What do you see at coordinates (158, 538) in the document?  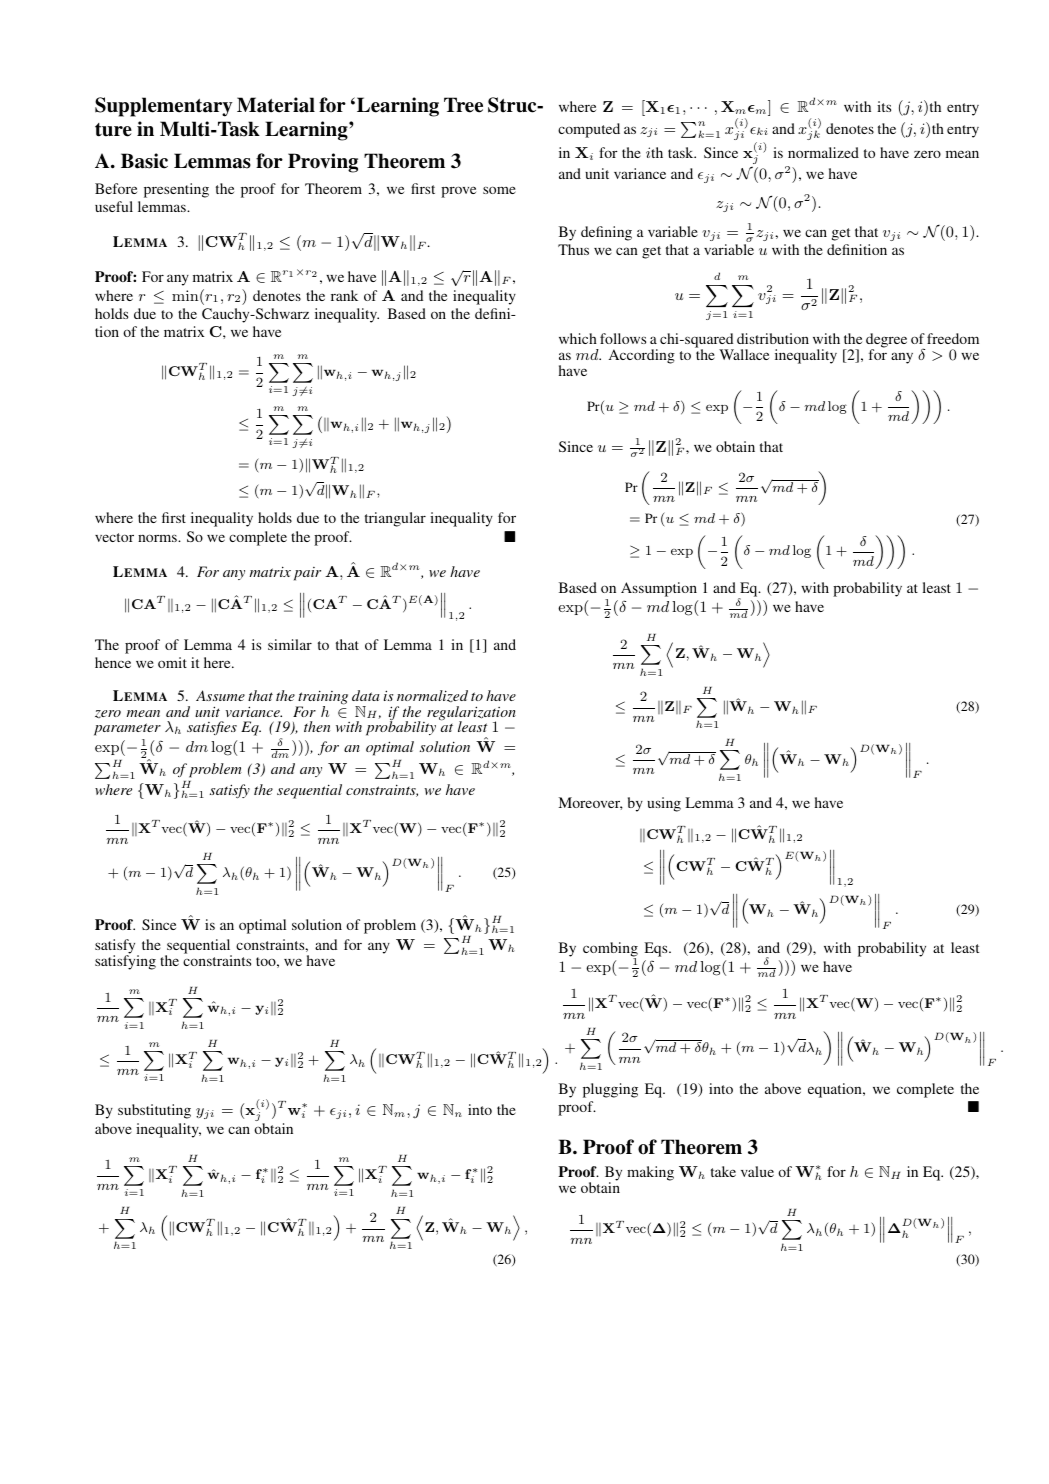 I see `norms` at bounding box center [158, 538].
